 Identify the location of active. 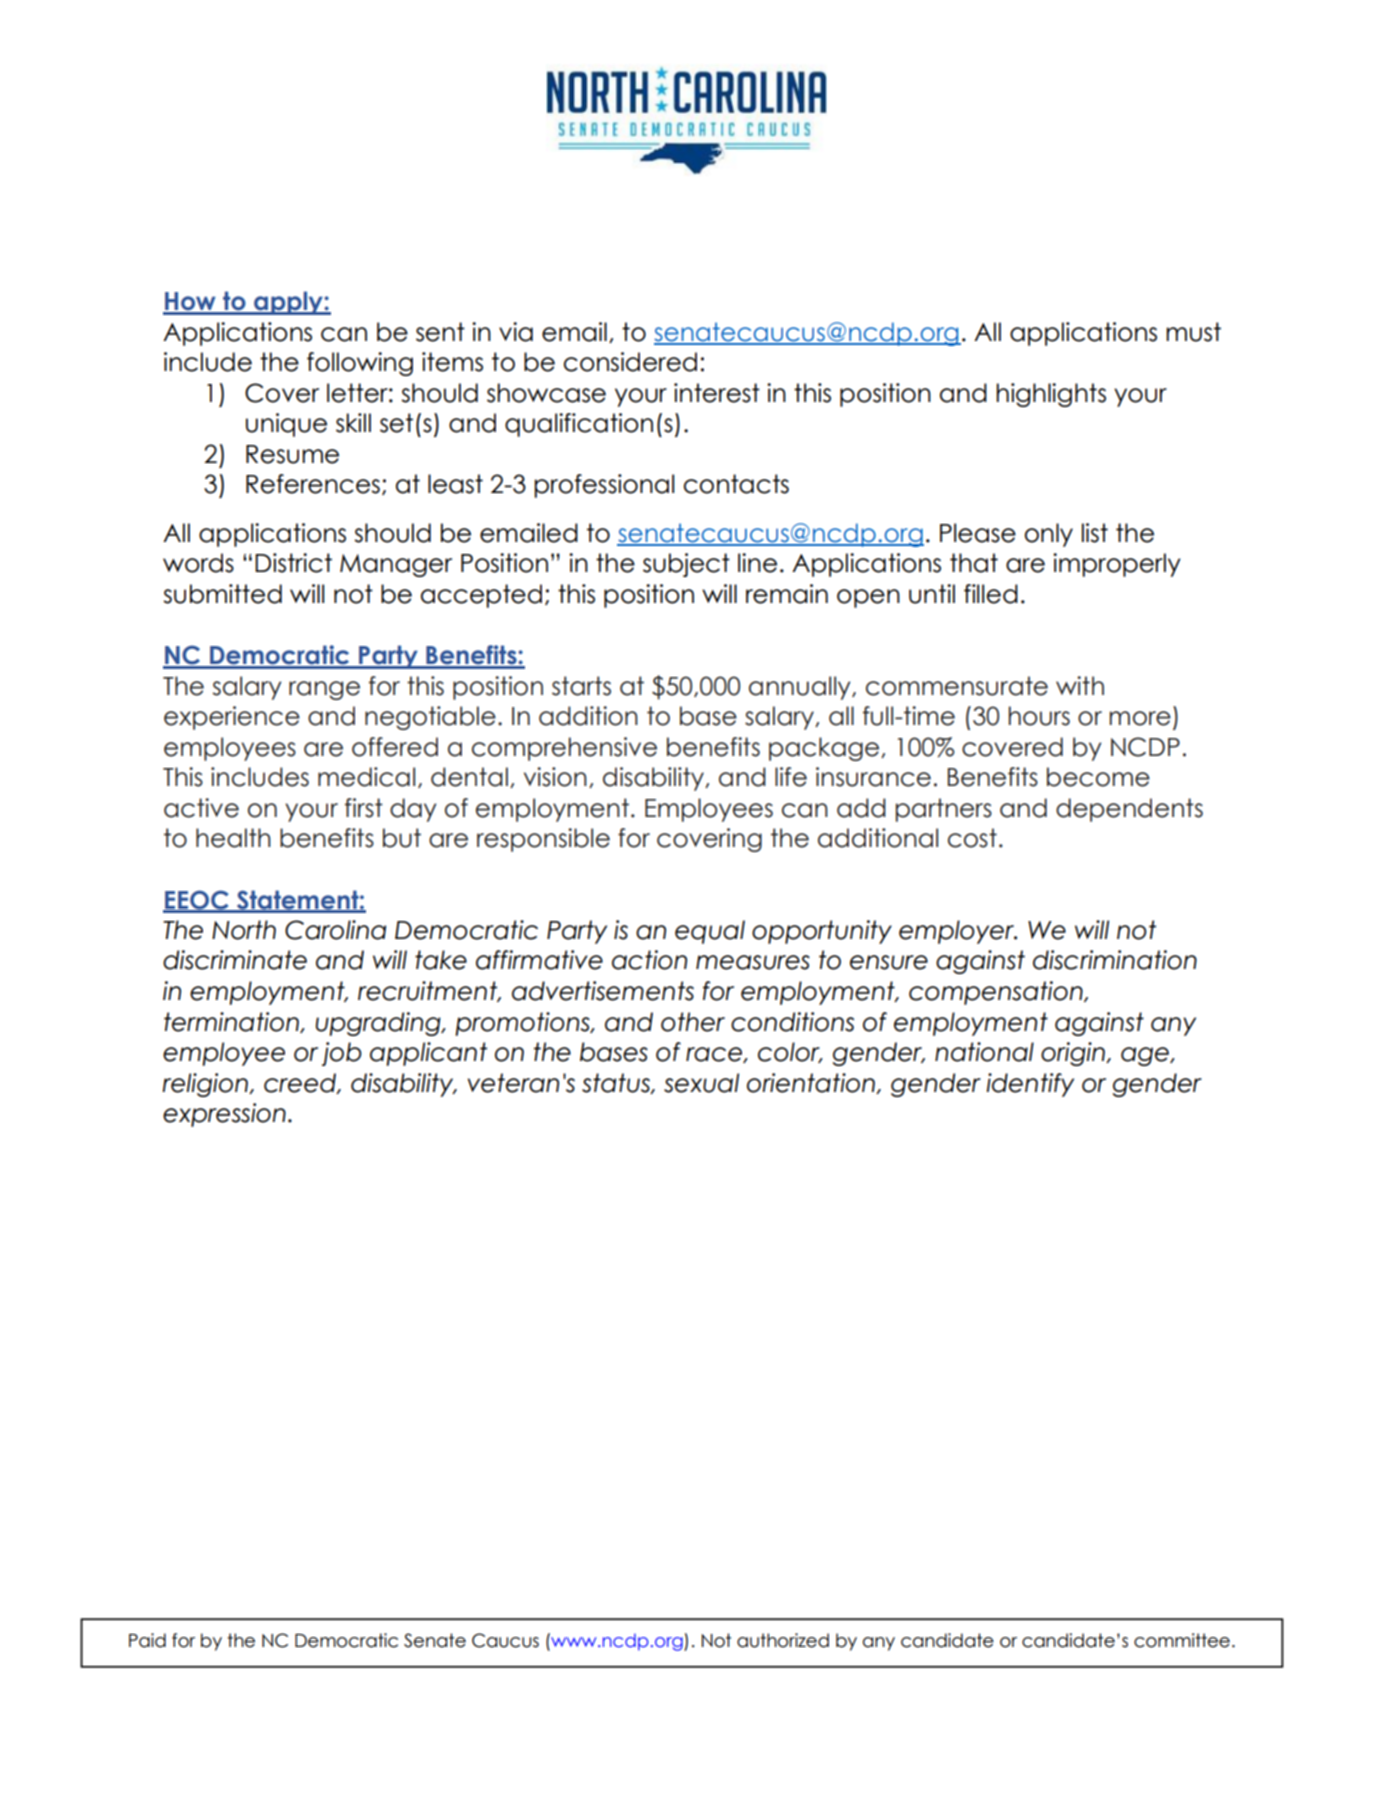
(201, 808).
